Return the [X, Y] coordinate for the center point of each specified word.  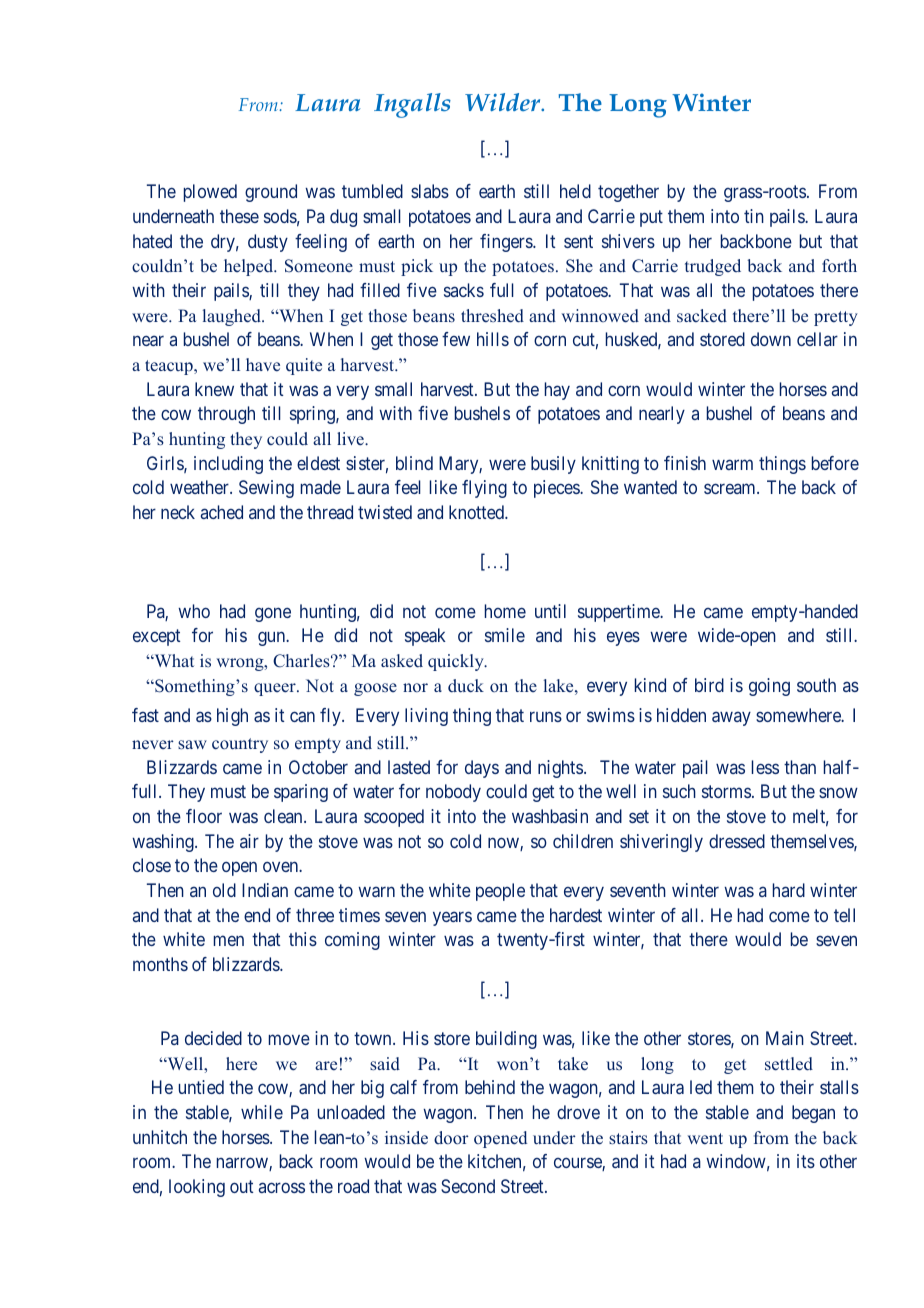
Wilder [504, 102]
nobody [453, 793]
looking [197, 1188]
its [806, 1161]
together [628, 193]
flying [484, 489]
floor [204, 816]
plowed [210, 193]
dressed [737, 841]
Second [468, 1186]
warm [732, 464]
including [228, 465]
